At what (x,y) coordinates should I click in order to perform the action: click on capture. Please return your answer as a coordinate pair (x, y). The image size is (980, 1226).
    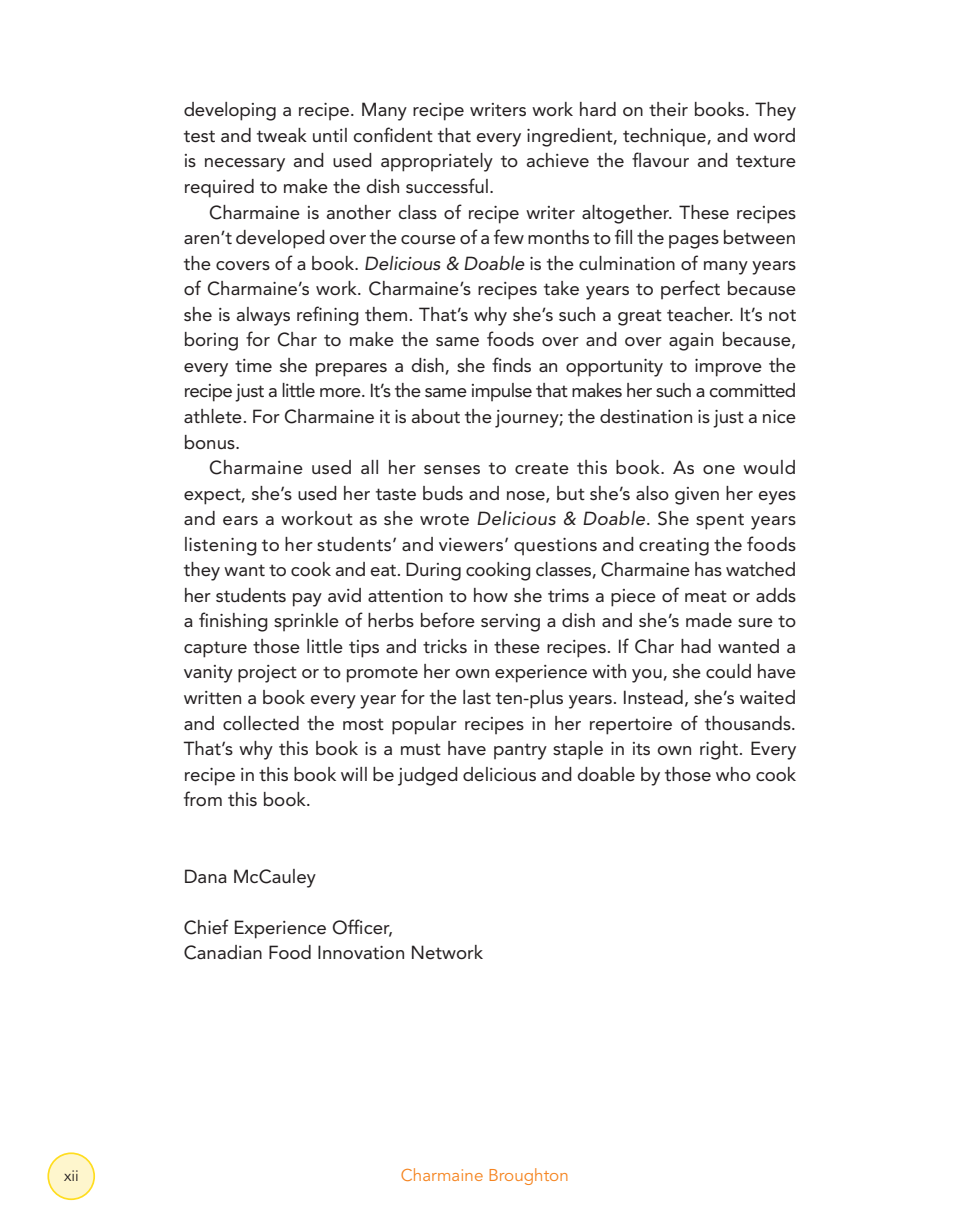
    Looking at the image, I should click on (215, 649).
